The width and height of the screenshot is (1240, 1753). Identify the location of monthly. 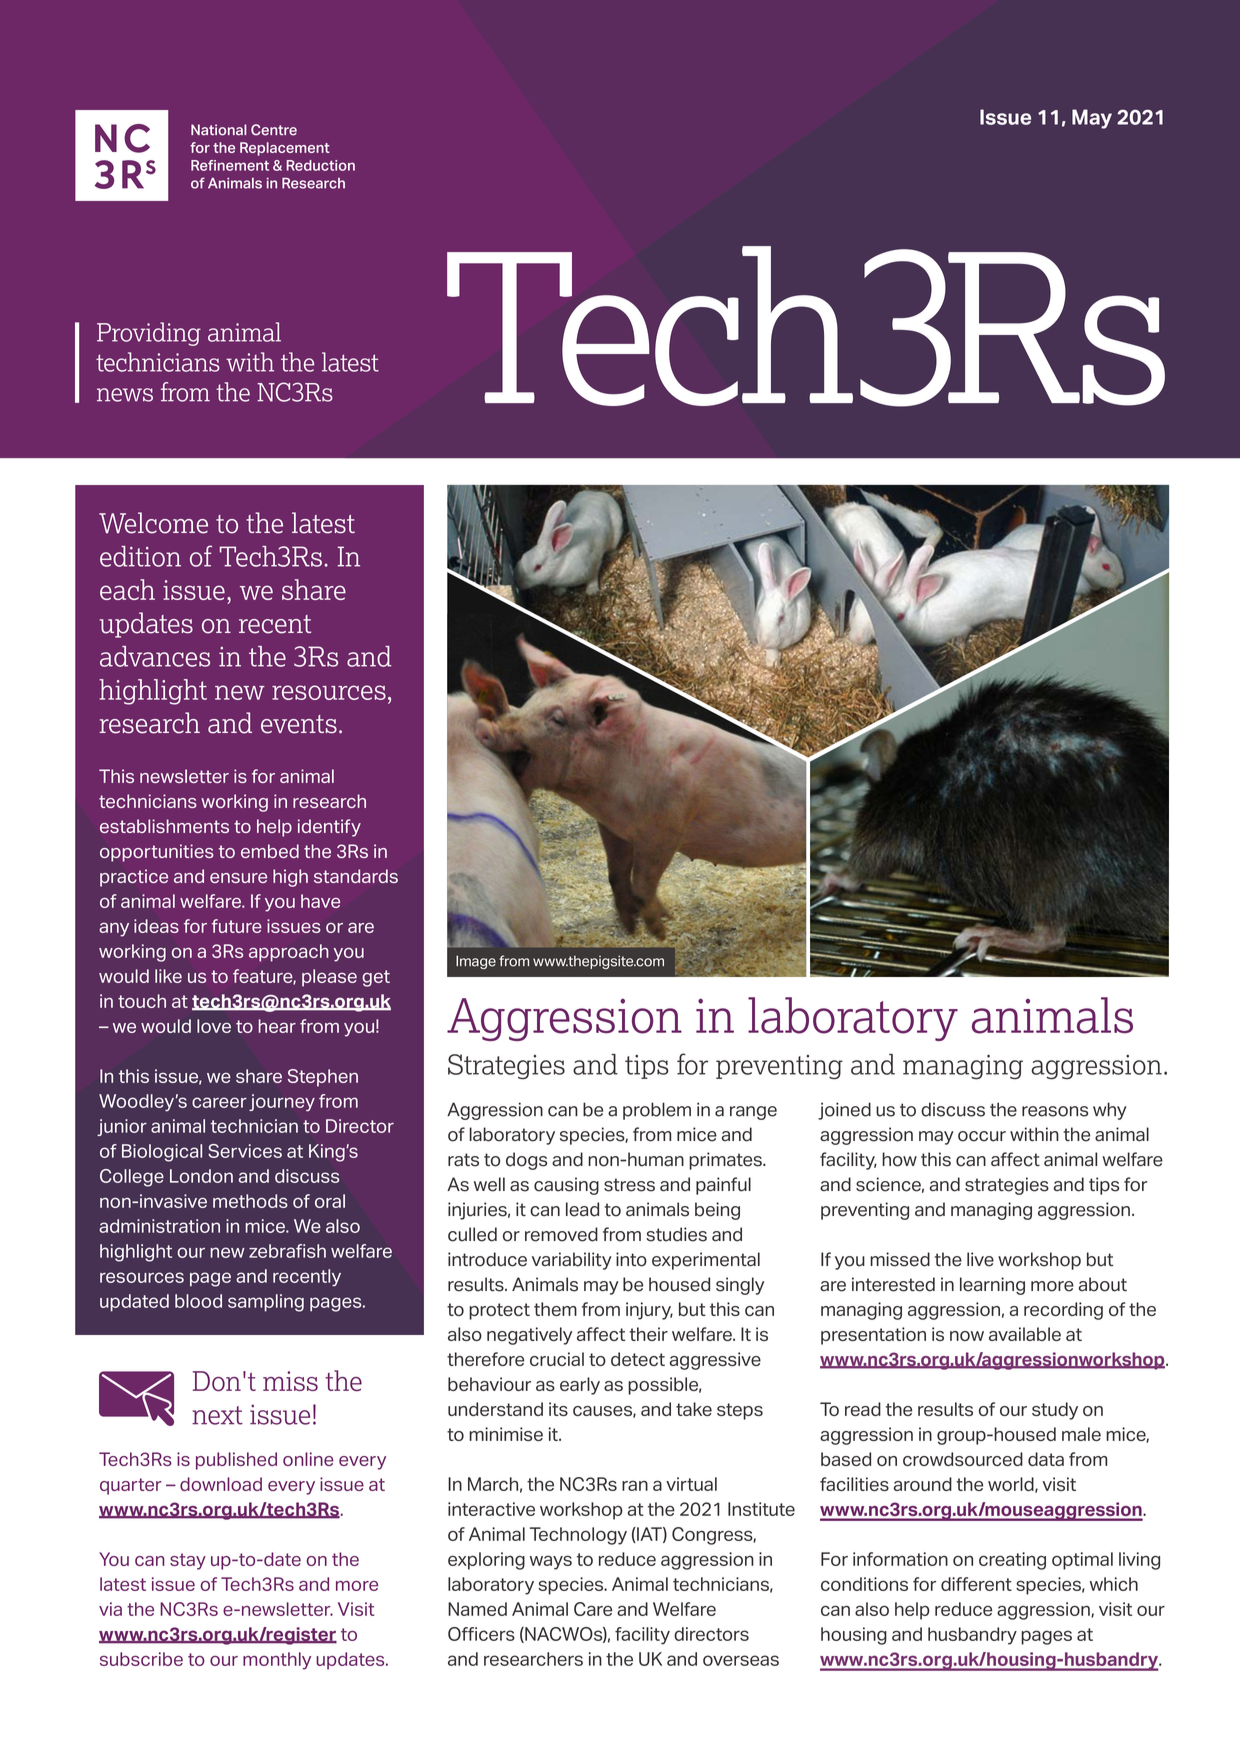
(277, 1661).
